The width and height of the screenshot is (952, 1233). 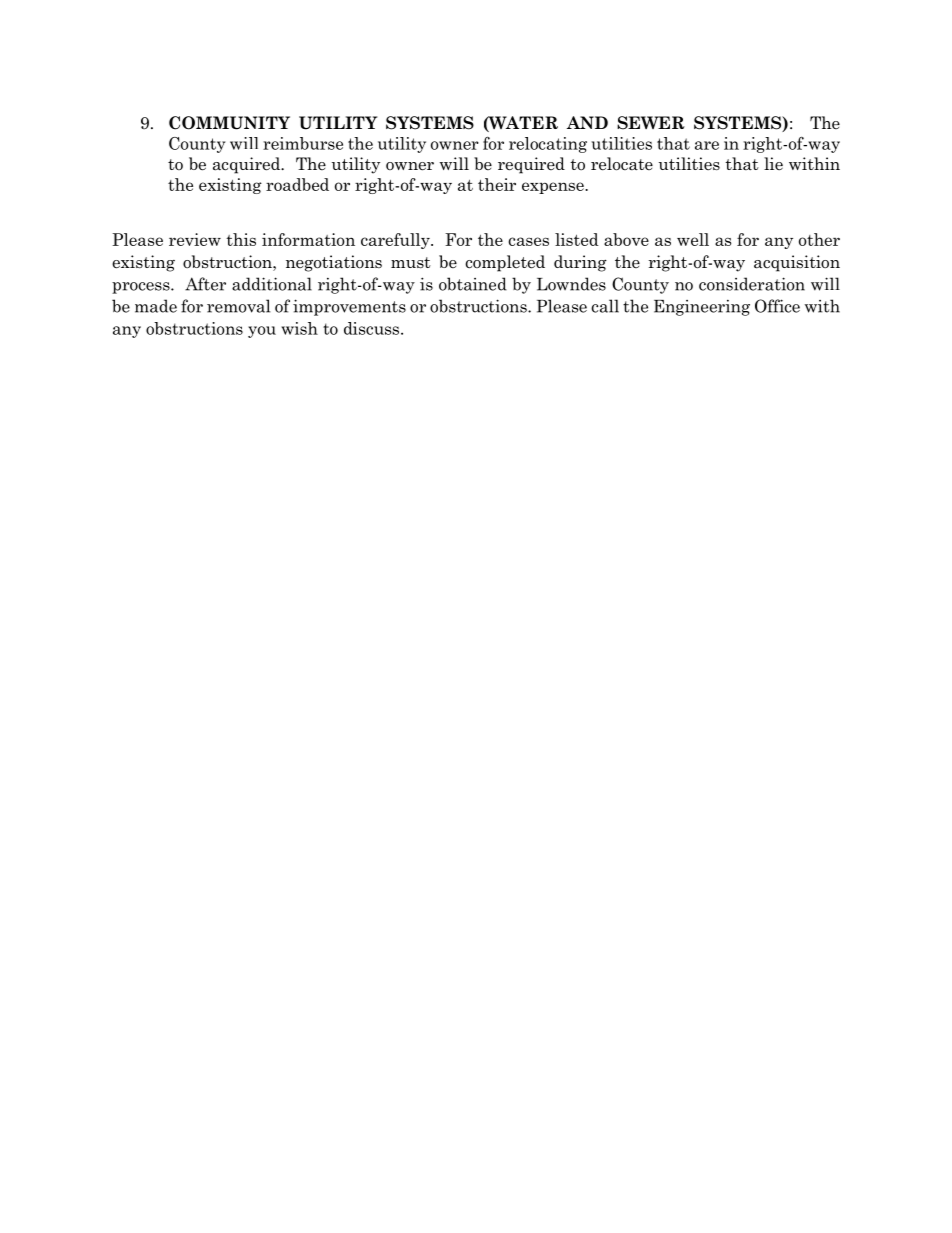 What do you see at coordinates (262, 332) in the screenshot?
I see `you` at bounding box center [262, 332].
